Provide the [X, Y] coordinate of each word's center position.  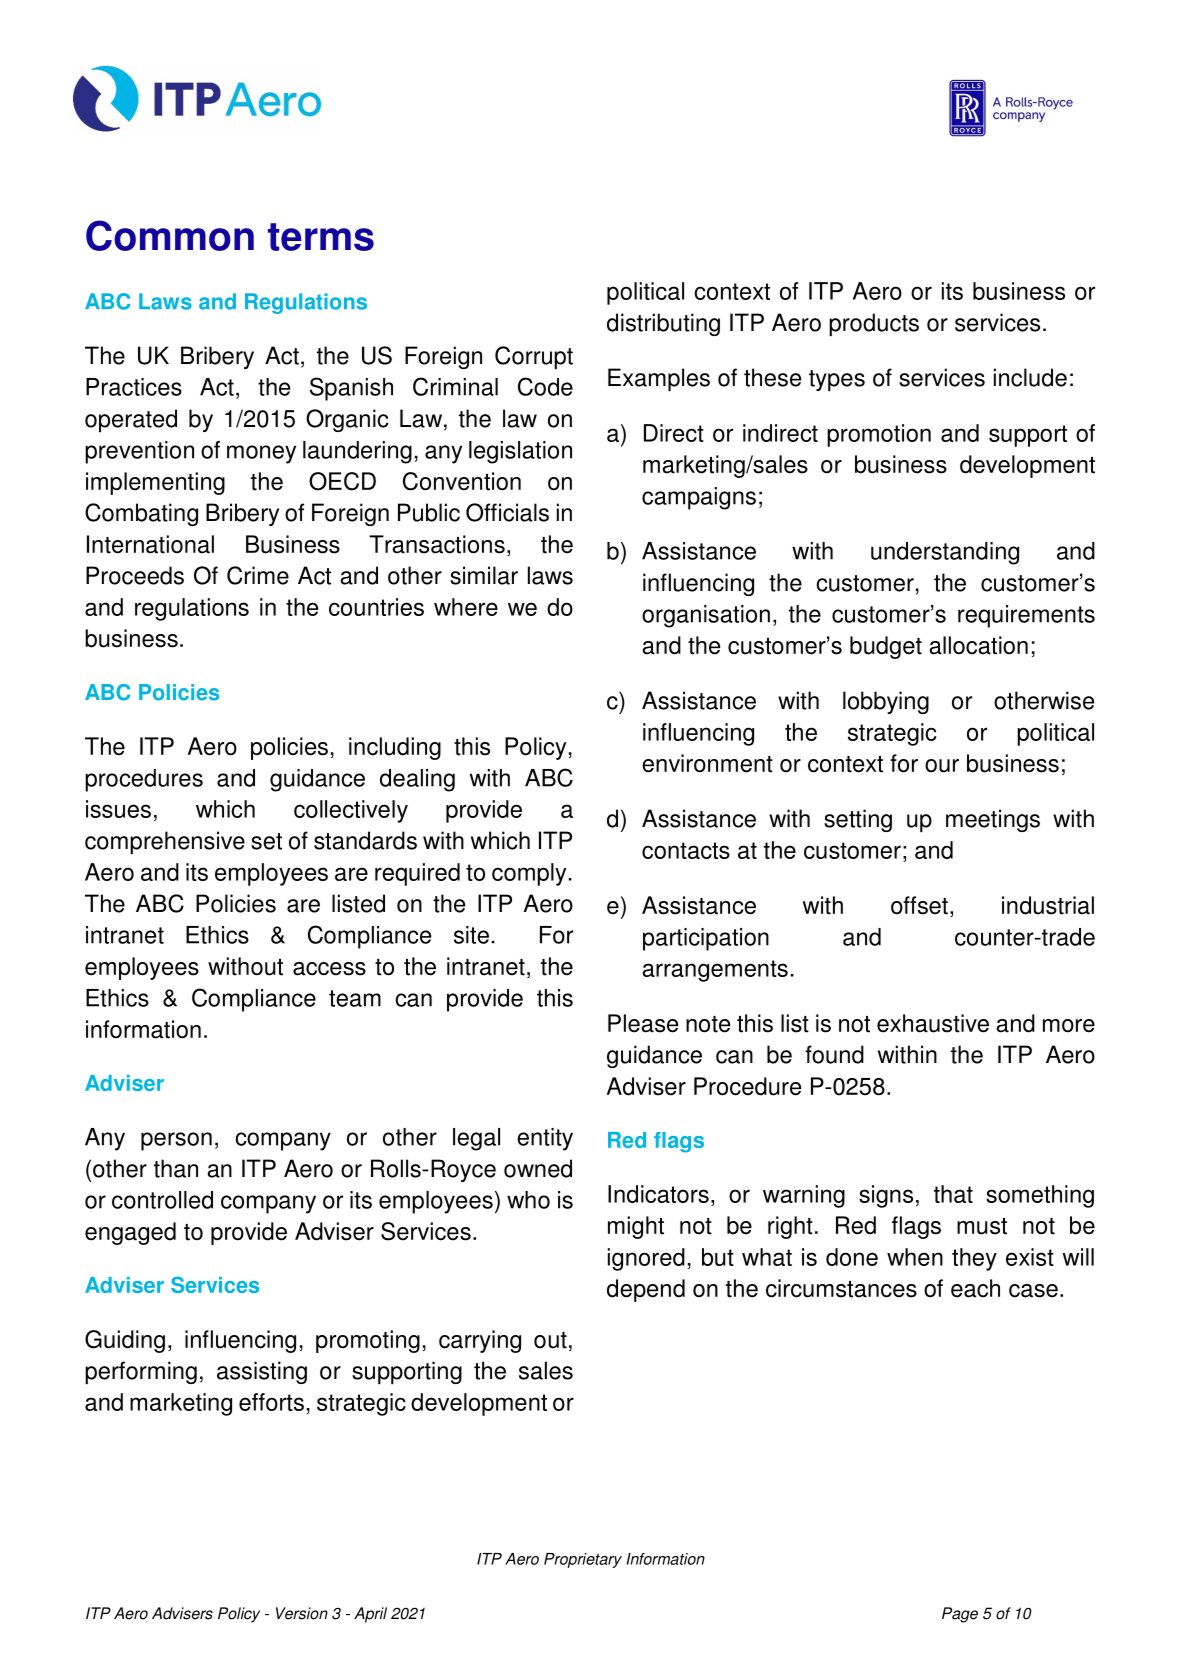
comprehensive [165, 842]
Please [643, 1023]
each [975, 1288]
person [176, 1141]
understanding [945, 553]
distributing [663, 324]
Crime [258, 575]
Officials [507, 512]
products [874, 324]
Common [170, 235]
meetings [993, 820]
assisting [262, 1372]
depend [646, 1290]
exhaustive [933, 1023]
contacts [686, 850]
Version [302, 1613]
